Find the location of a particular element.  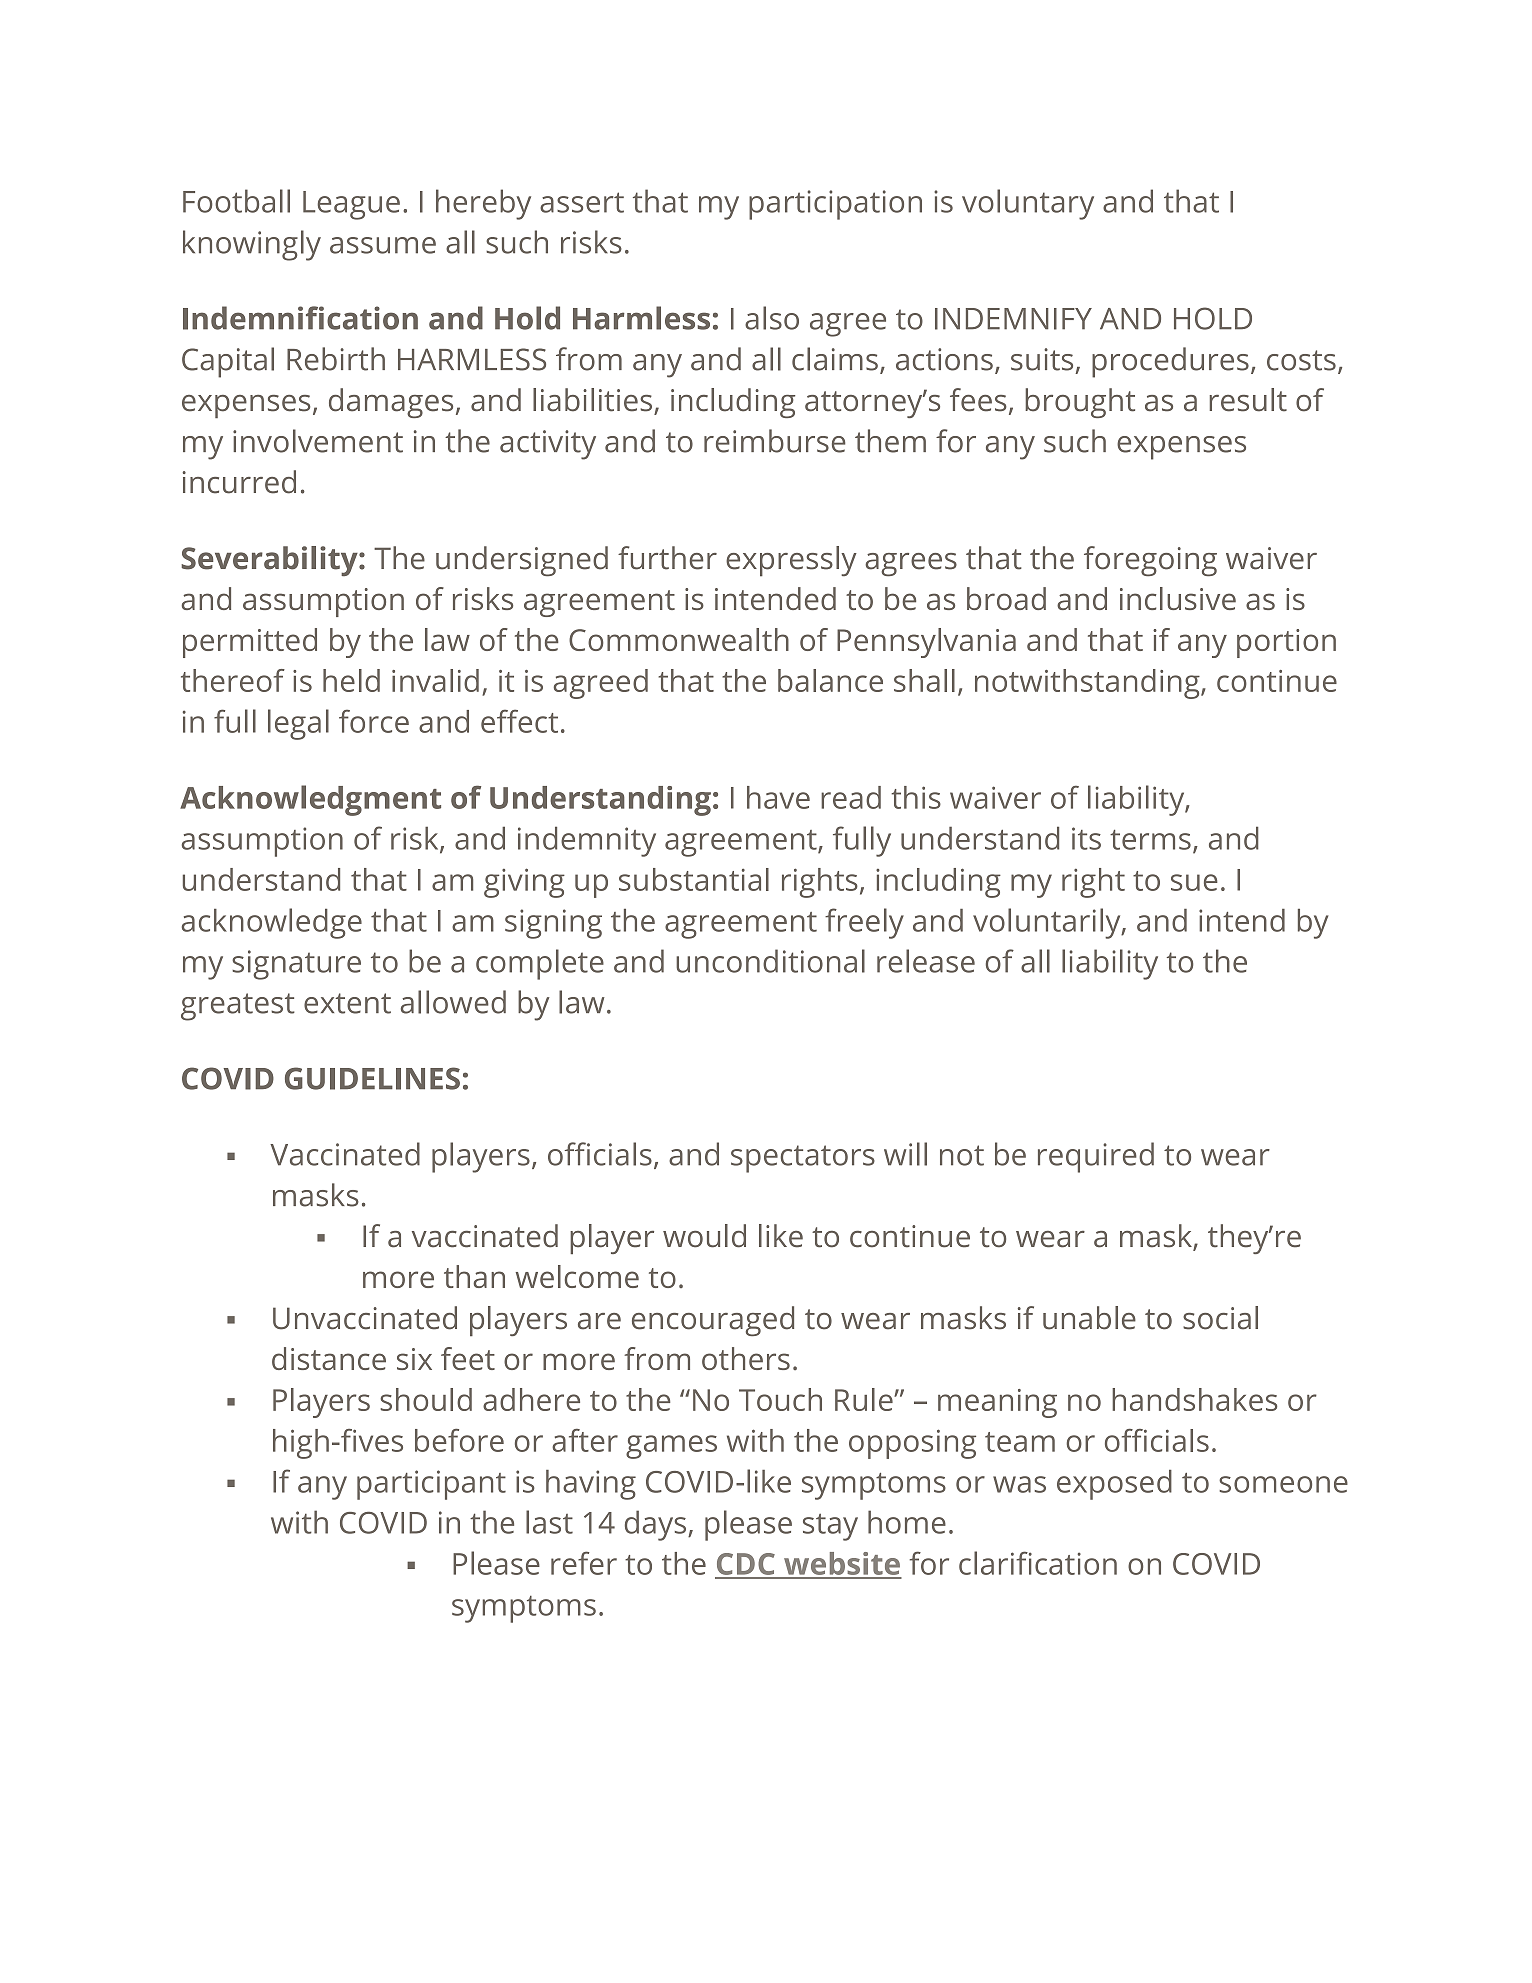

sue is located at coordinates (1194, 882).
